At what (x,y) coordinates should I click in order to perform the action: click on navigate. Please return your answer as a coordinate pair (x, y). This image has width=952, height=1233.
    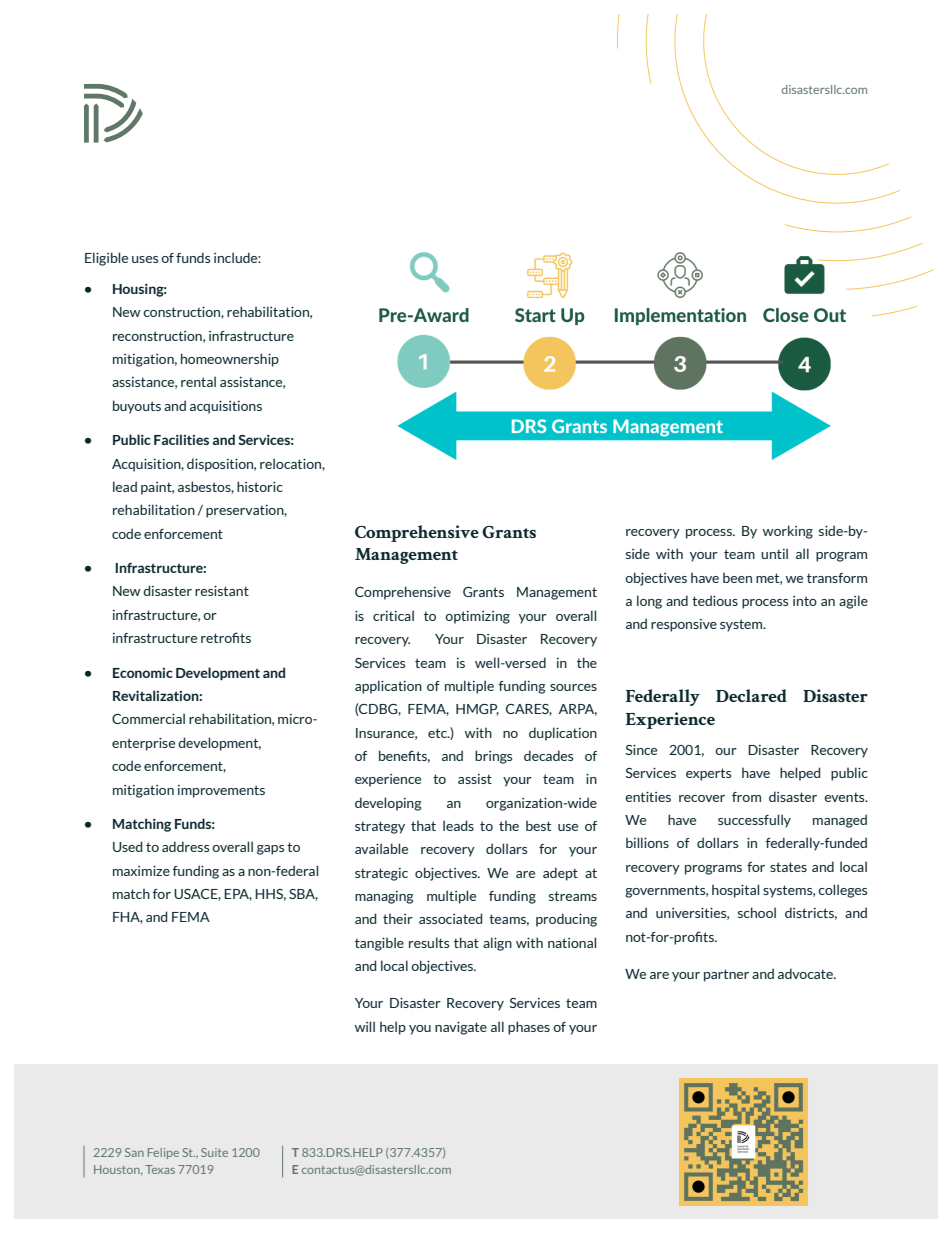
    Looking at the image, I should click on (461, 1028).
